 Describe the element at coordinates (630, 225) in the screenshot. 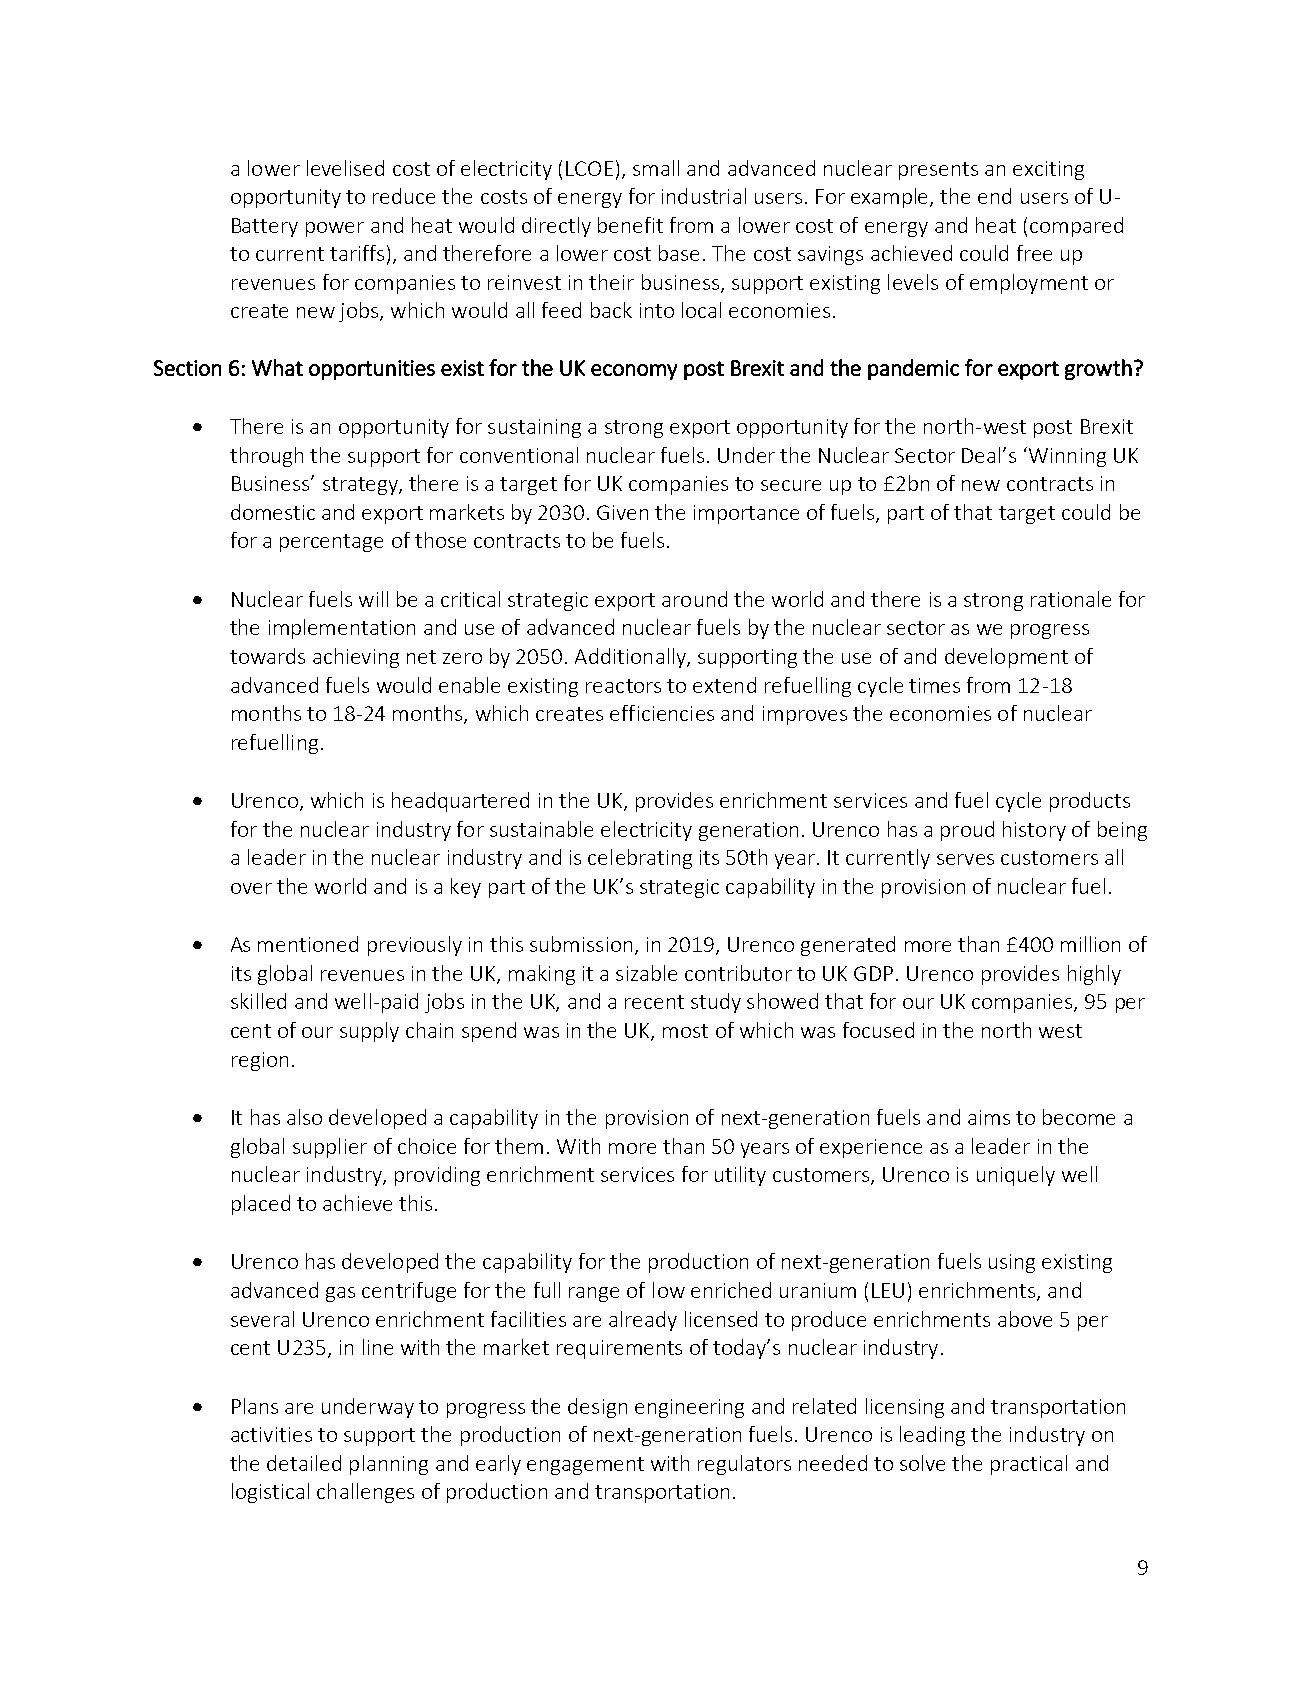

I see `benefit` at that location.
